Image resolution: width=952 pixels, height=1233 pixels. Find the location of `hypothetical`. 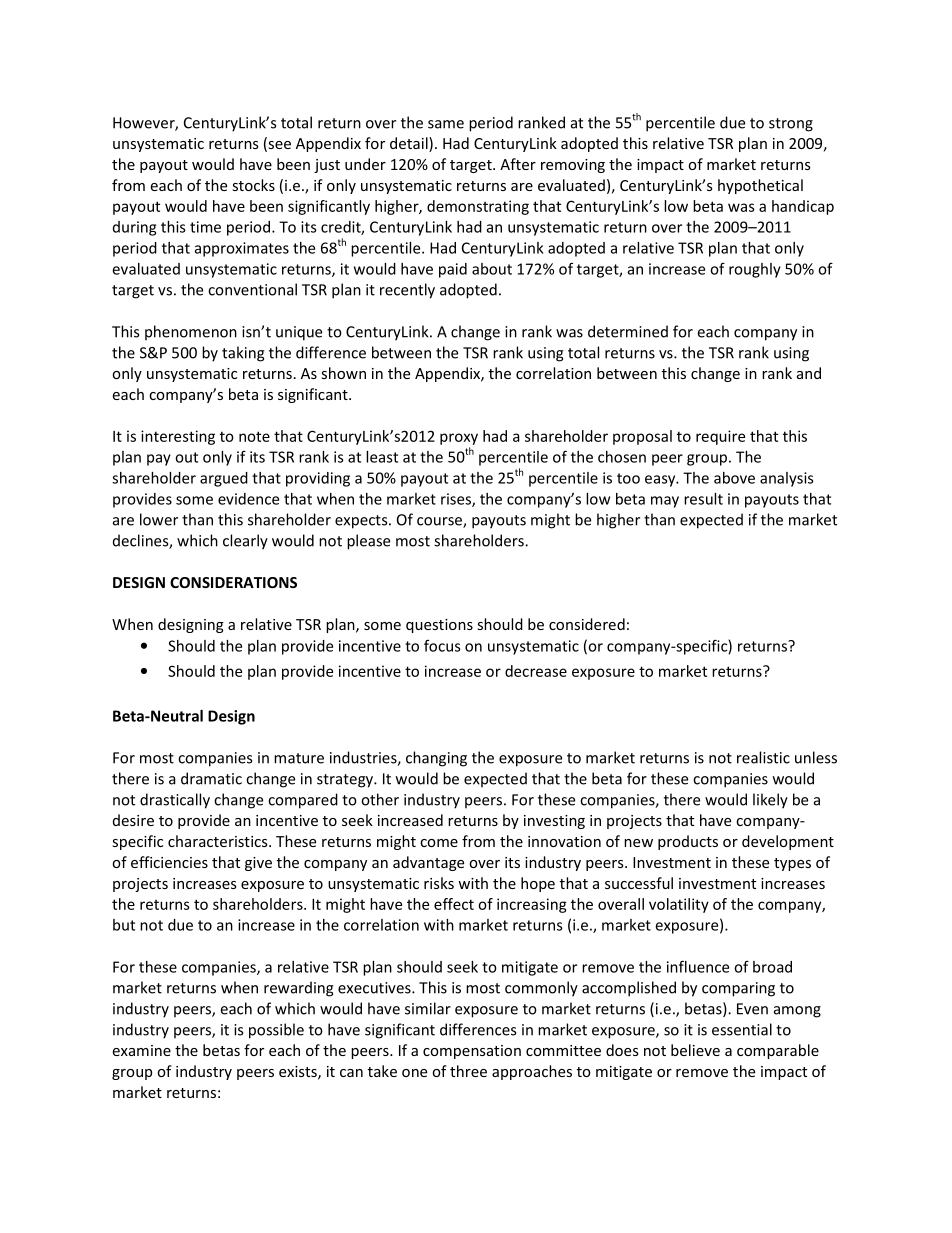

hypothetical is located at coordinates (760, 186).
